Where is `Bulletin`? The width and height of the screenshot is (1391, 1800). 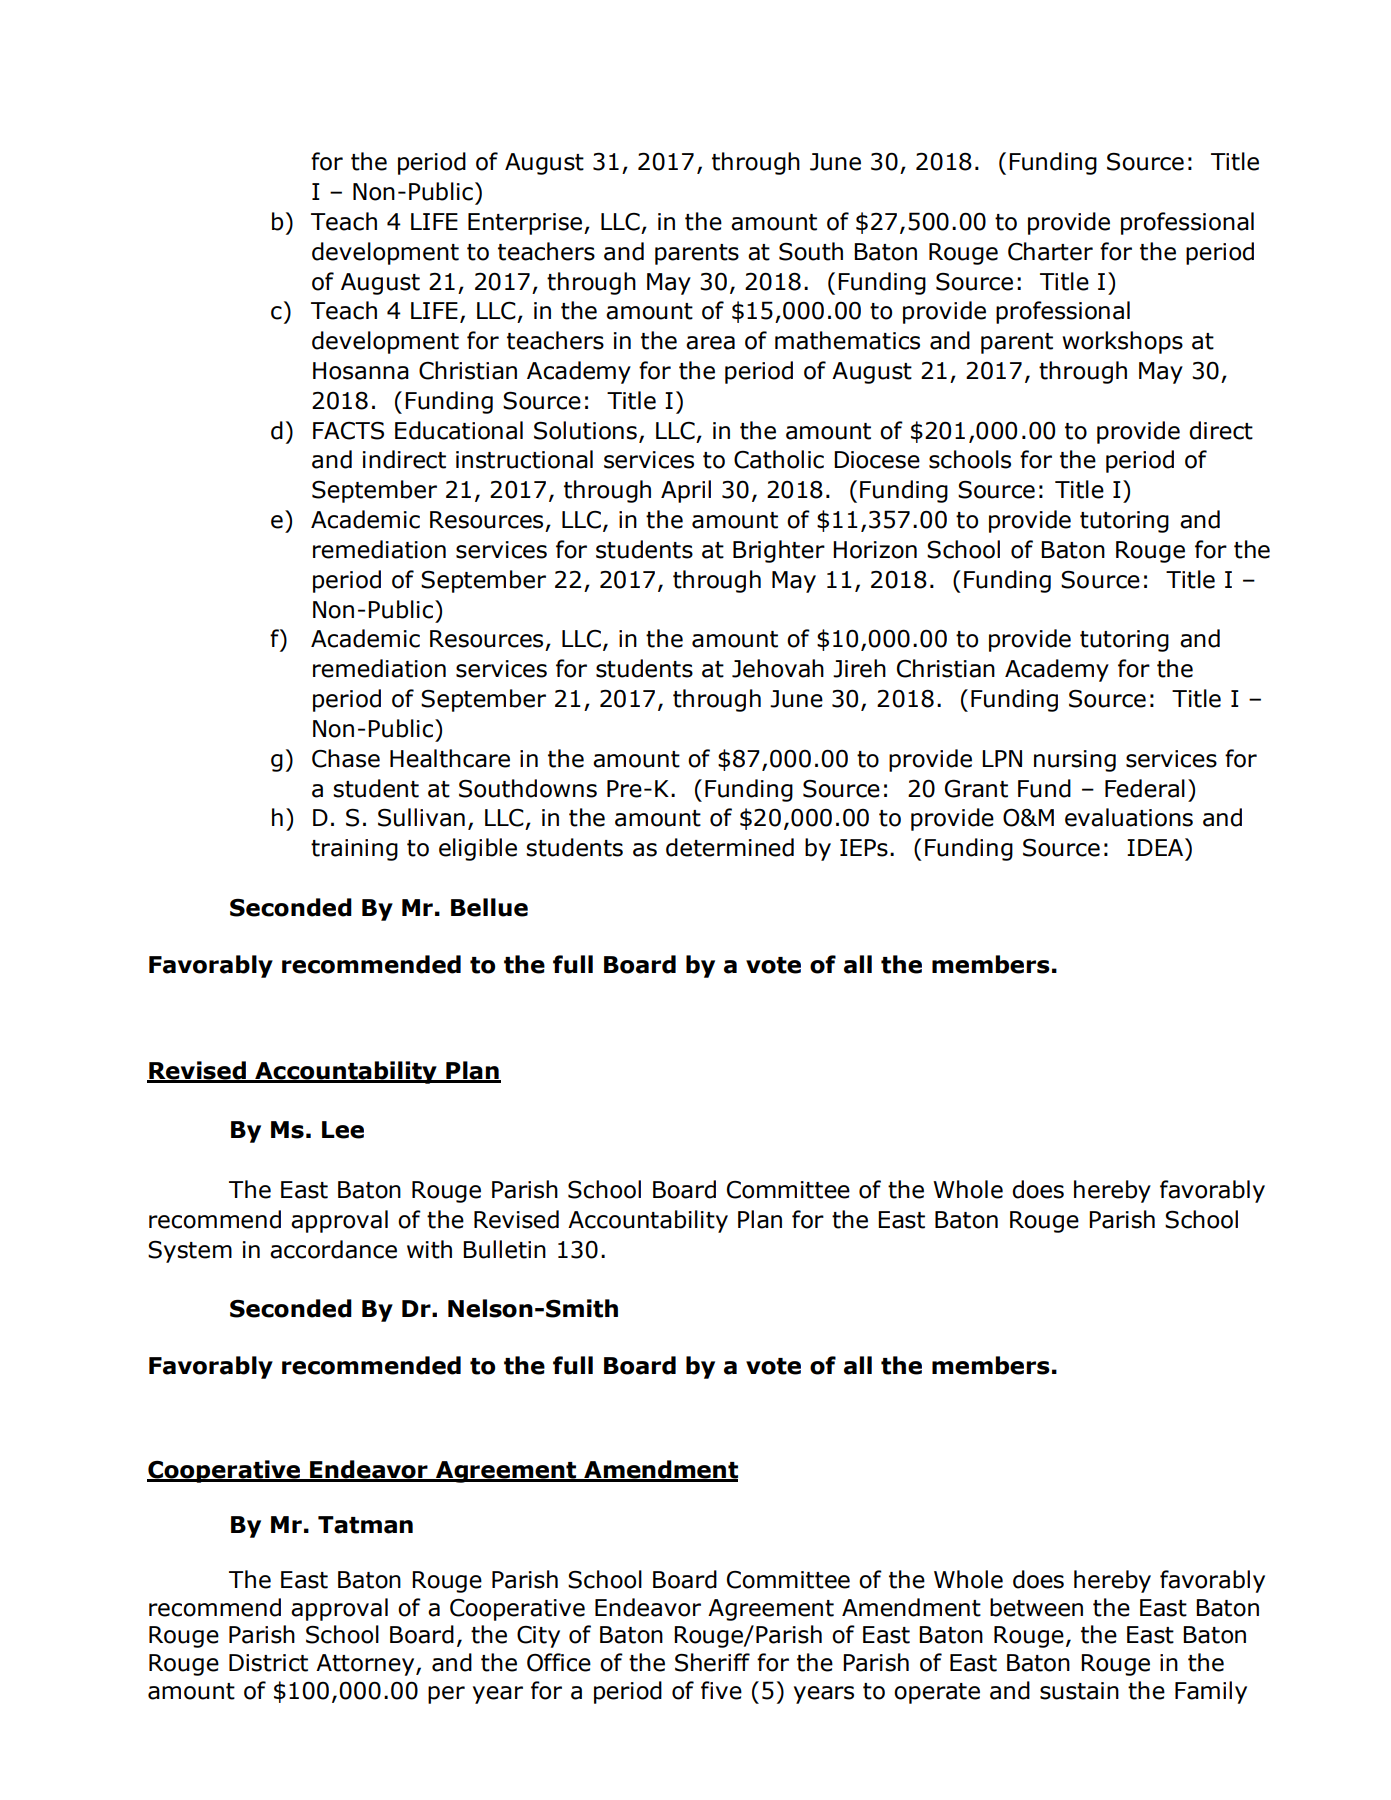
Bulletin is located at coordinates (504, 1249).
